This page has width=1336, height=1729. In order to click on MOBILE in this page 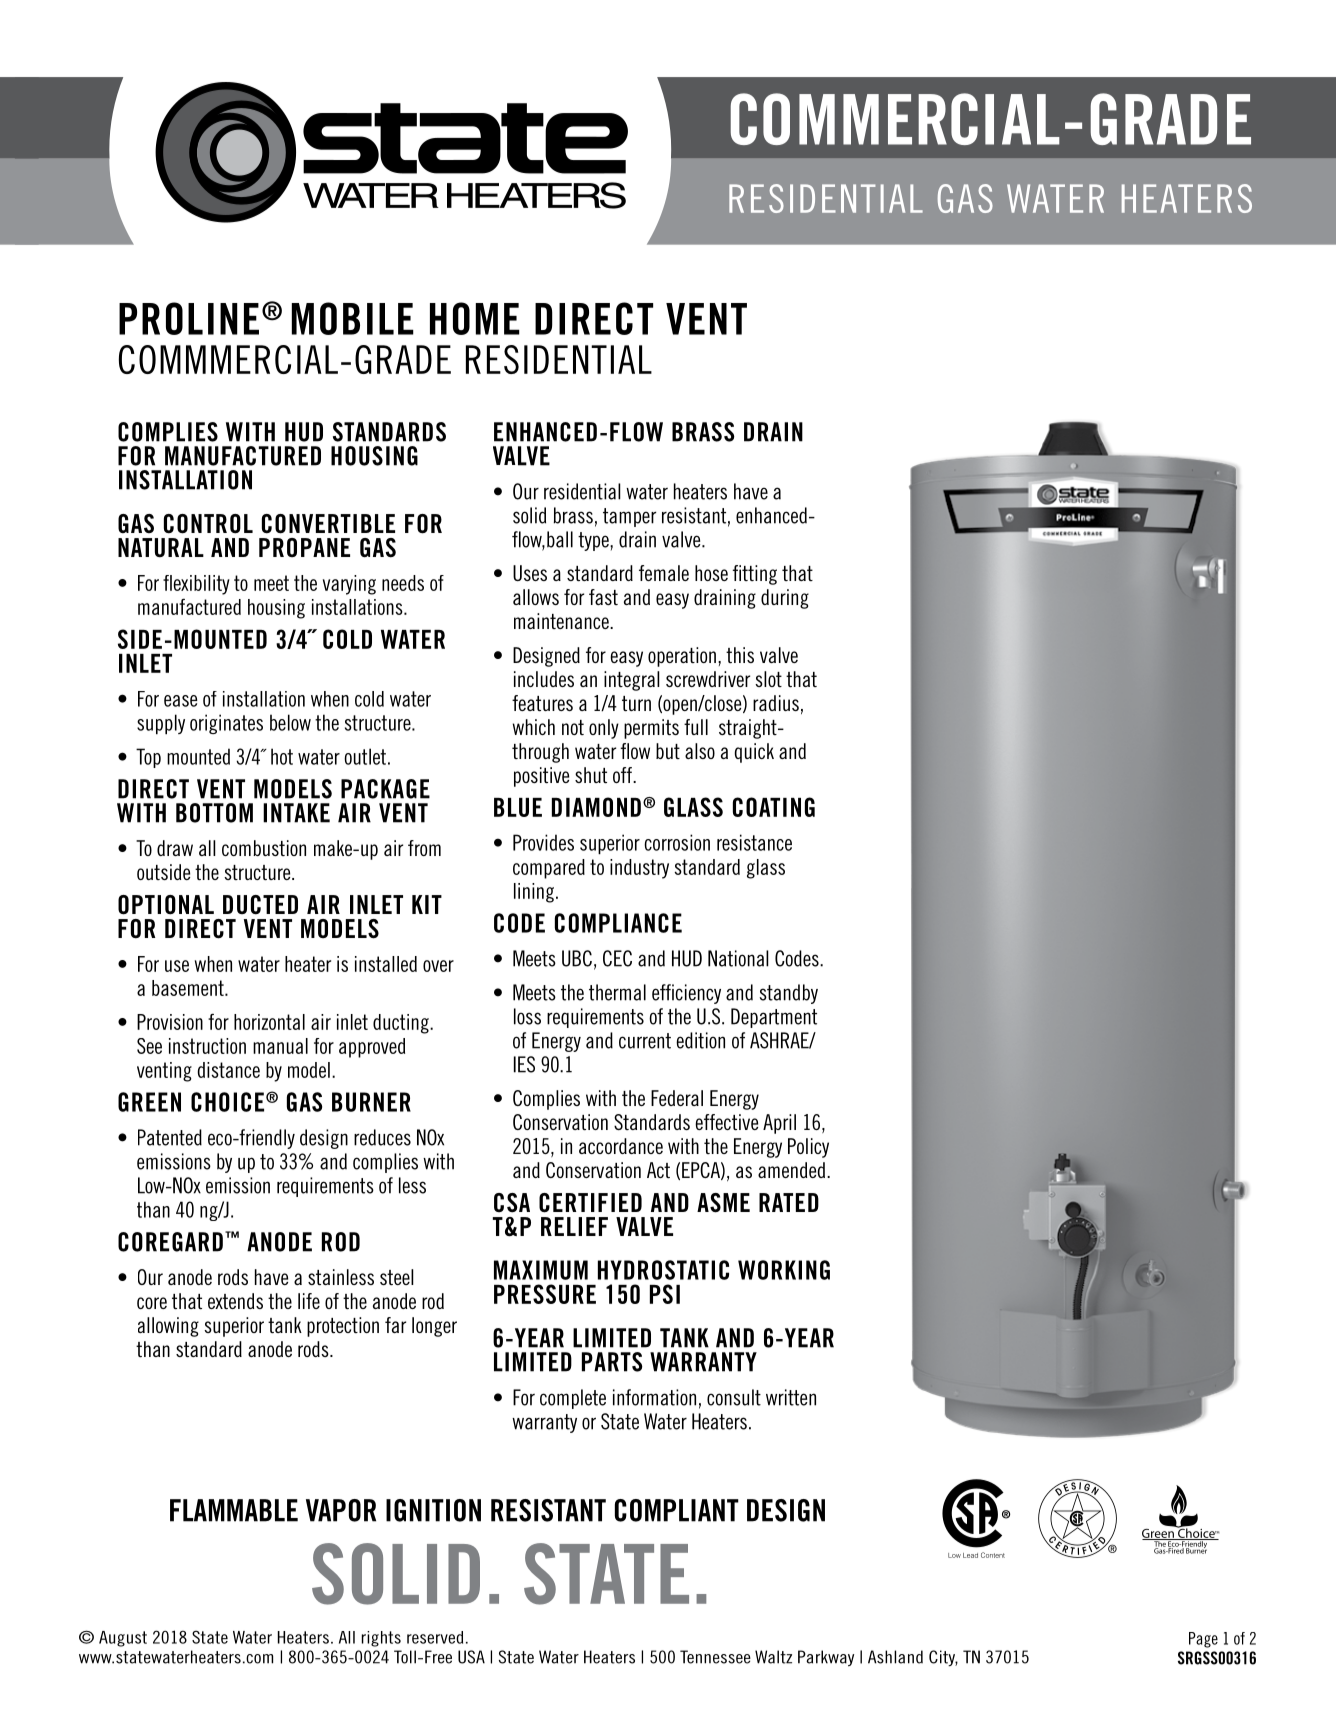, I will do `click(353, 318)`.
